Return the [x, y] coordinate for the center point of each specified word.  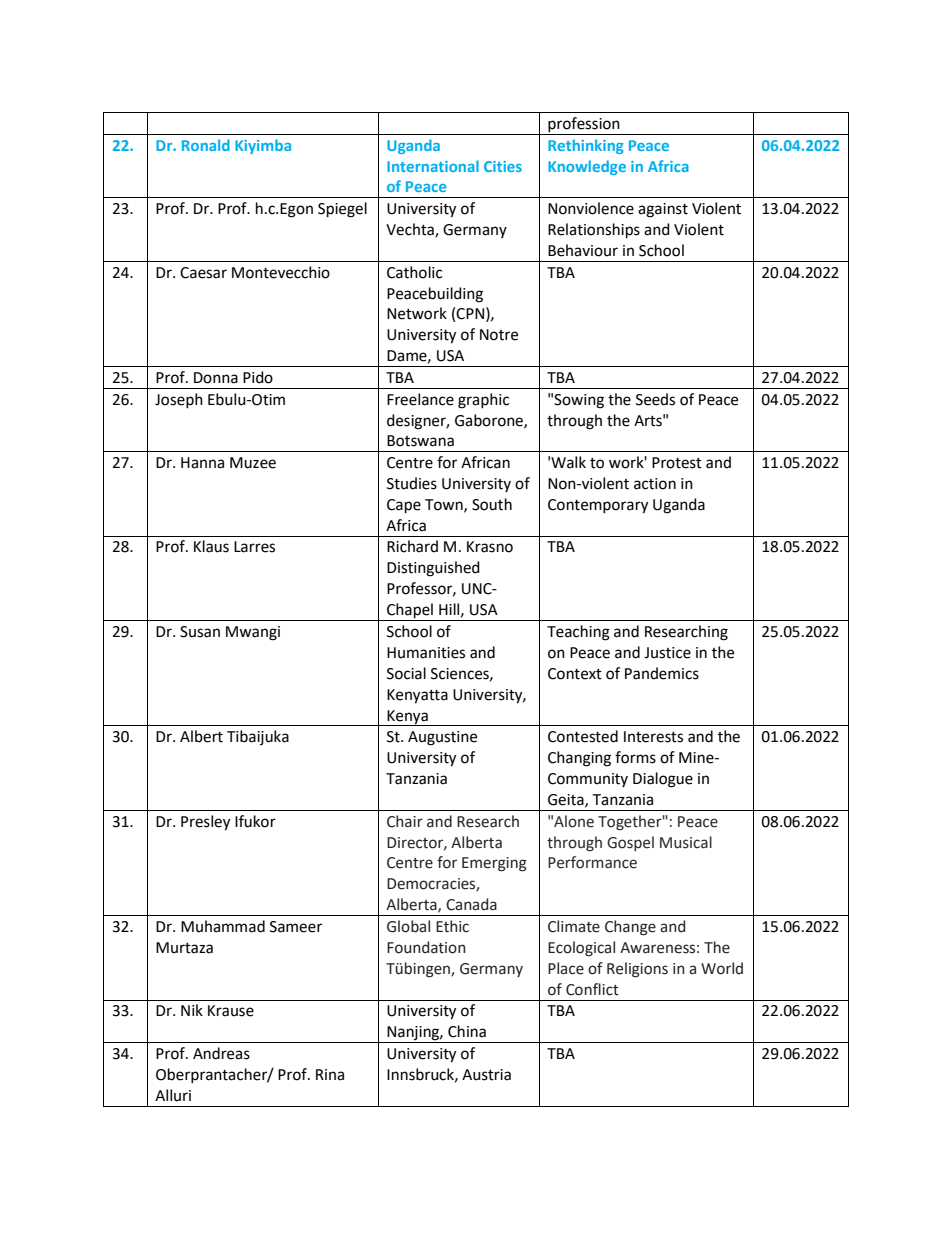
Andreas [221, 1053]
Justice [667, 653]
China [467, 1031]
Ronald [206, 145]
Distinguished [433, 569]
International [433, 166]
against [663, 210]
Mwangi [253, 633]
